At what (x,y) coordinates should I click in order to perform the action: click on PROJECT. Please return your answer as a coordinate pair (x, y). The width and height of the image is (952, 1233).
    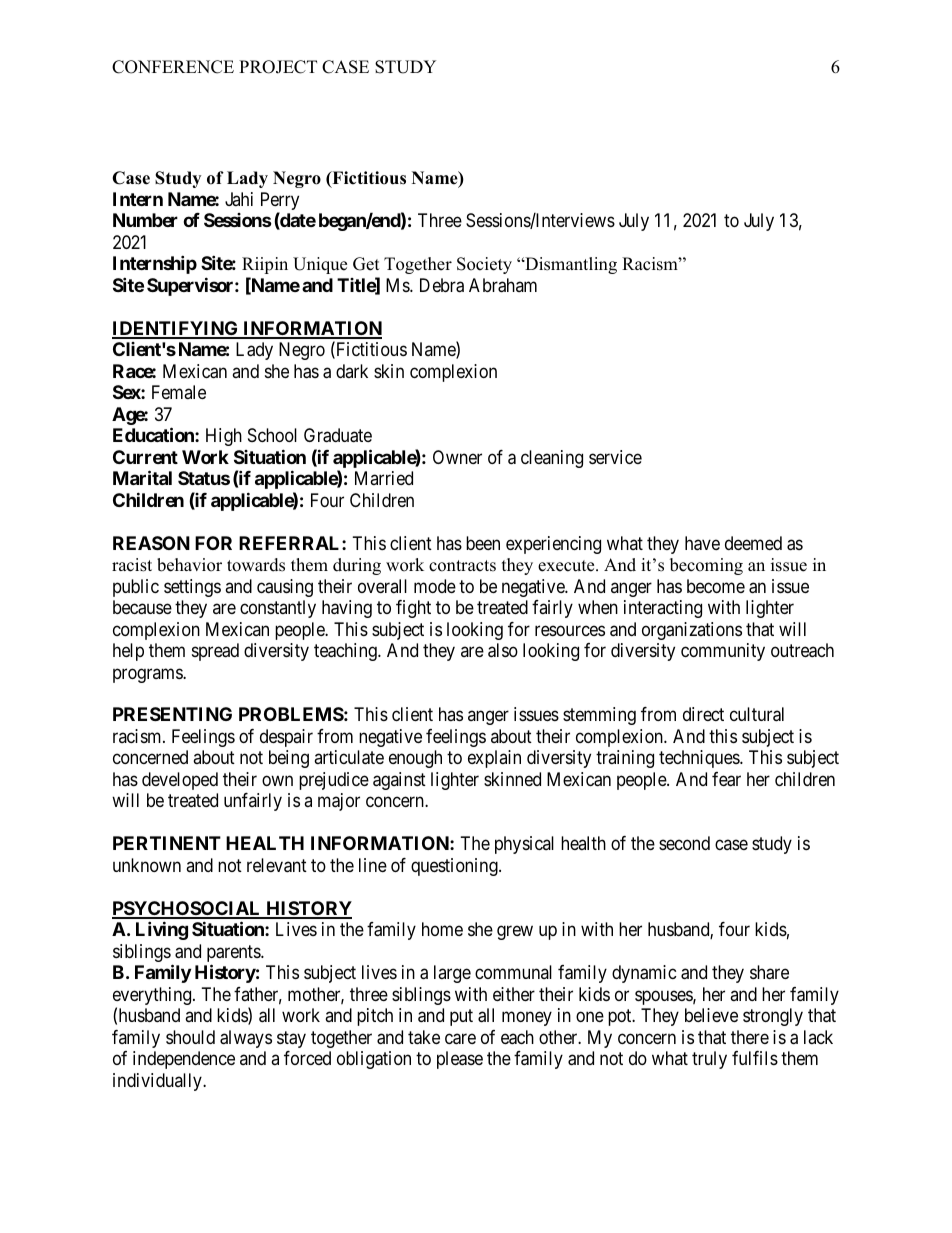
    Looking at the image, I should click on (278, 67).
